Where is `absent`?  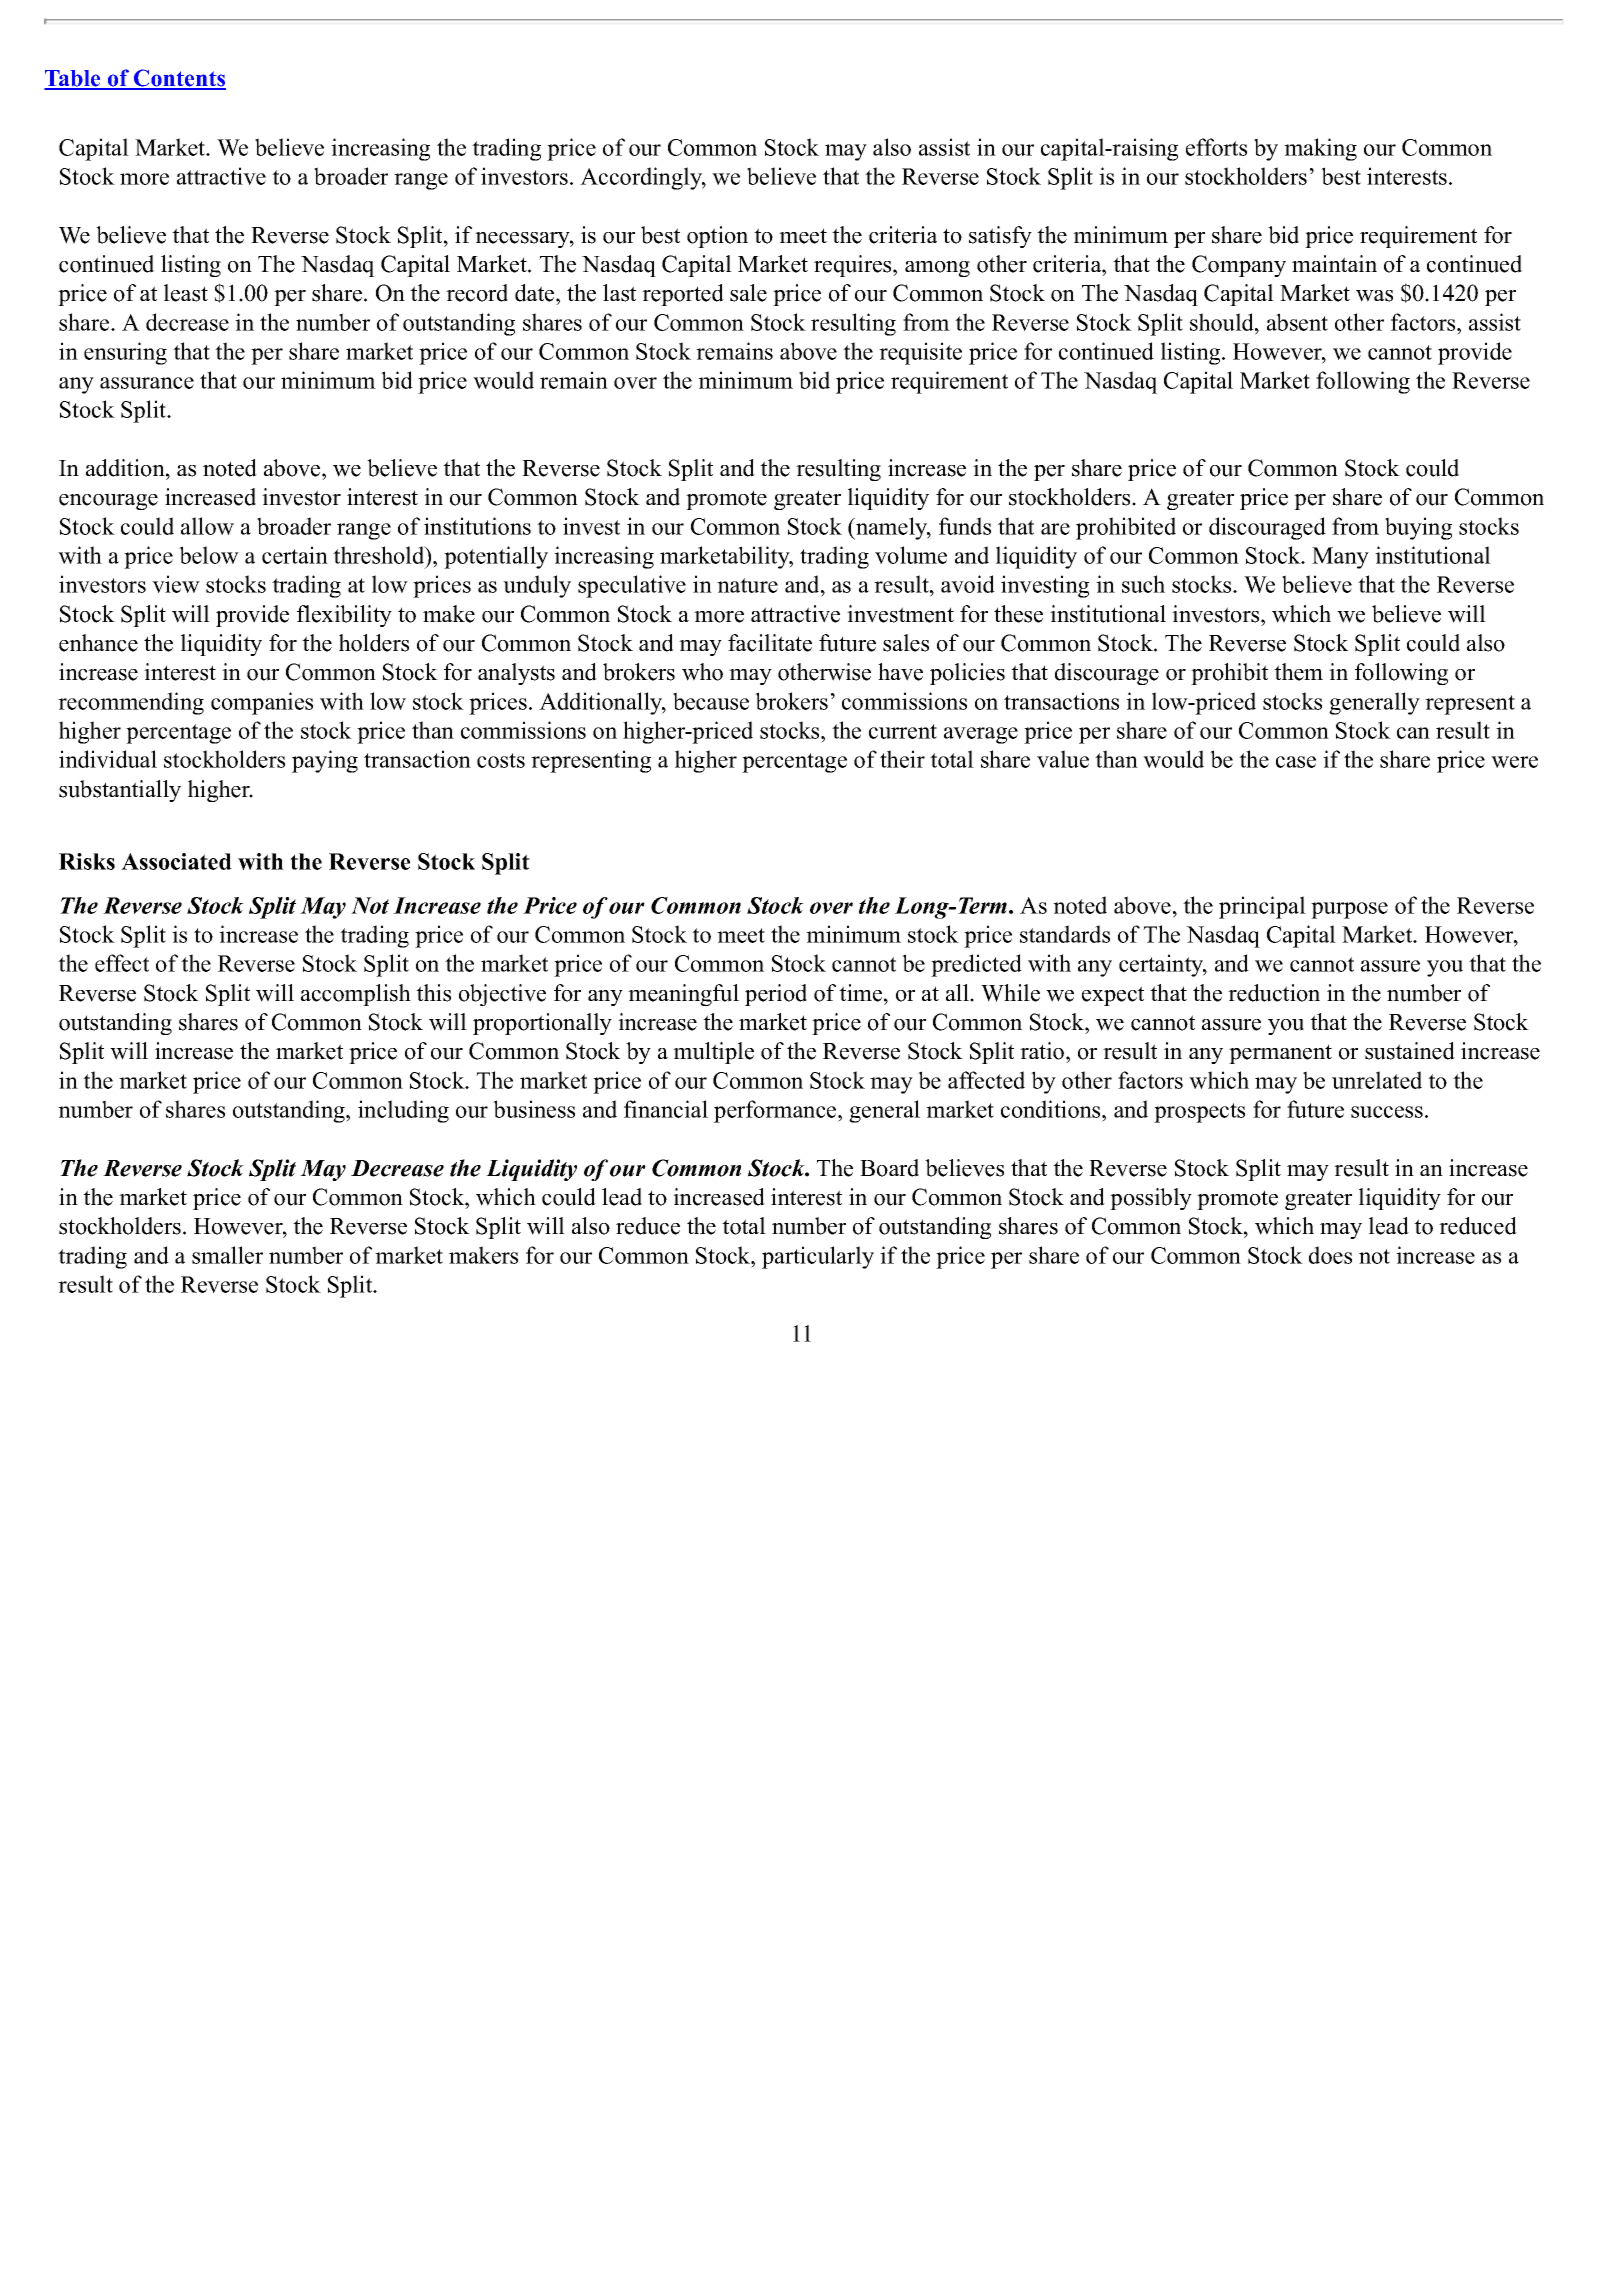 absent is located at coordinates (1297, 322).
